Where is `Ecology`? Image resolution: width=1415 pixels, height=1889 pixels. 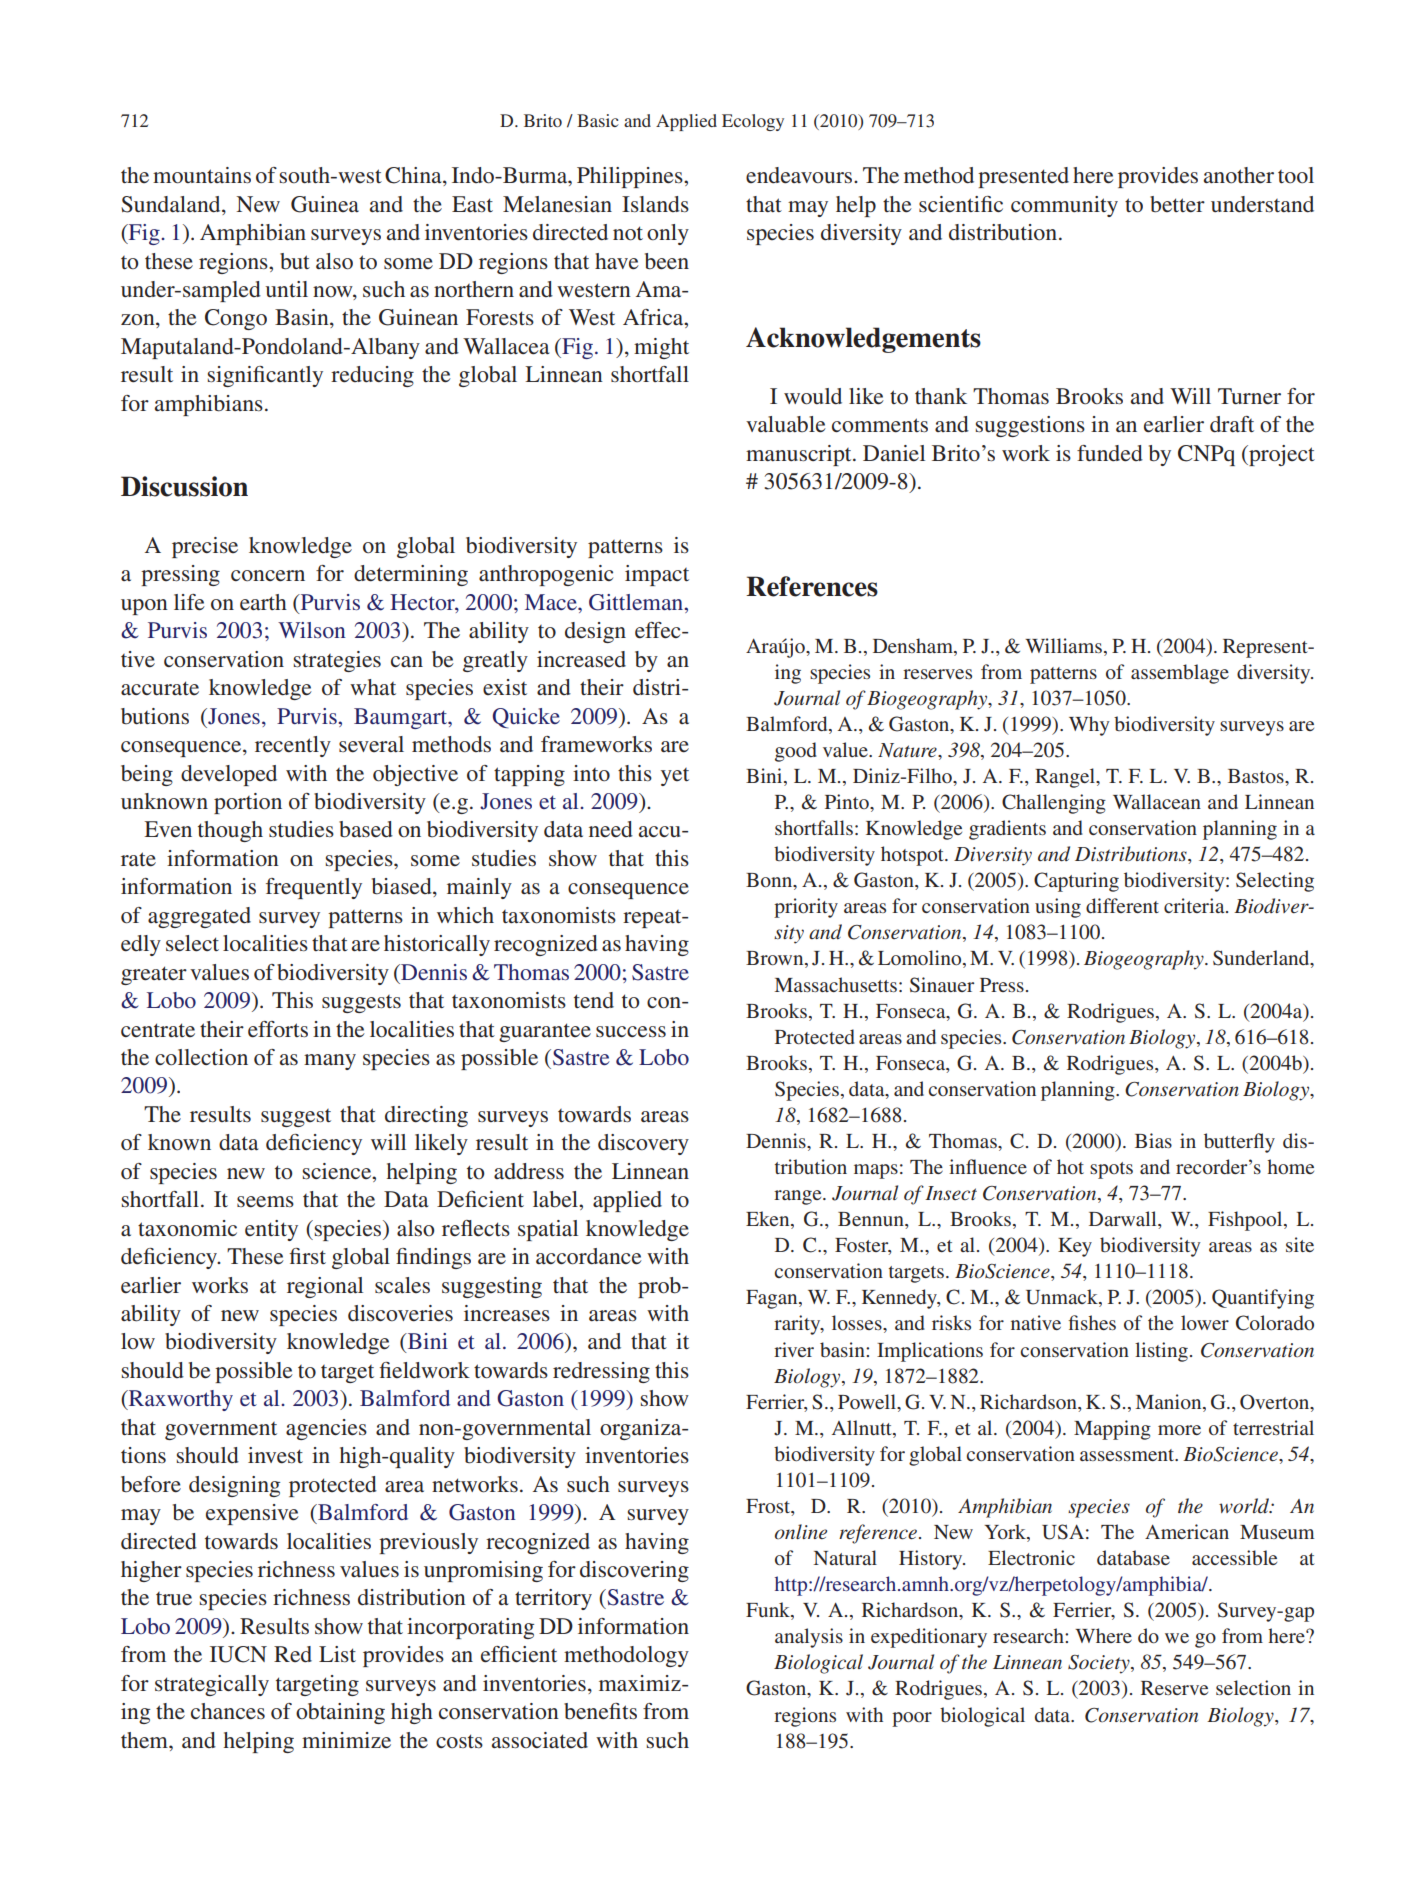 Ecology is located at coordinates (753, 122).
